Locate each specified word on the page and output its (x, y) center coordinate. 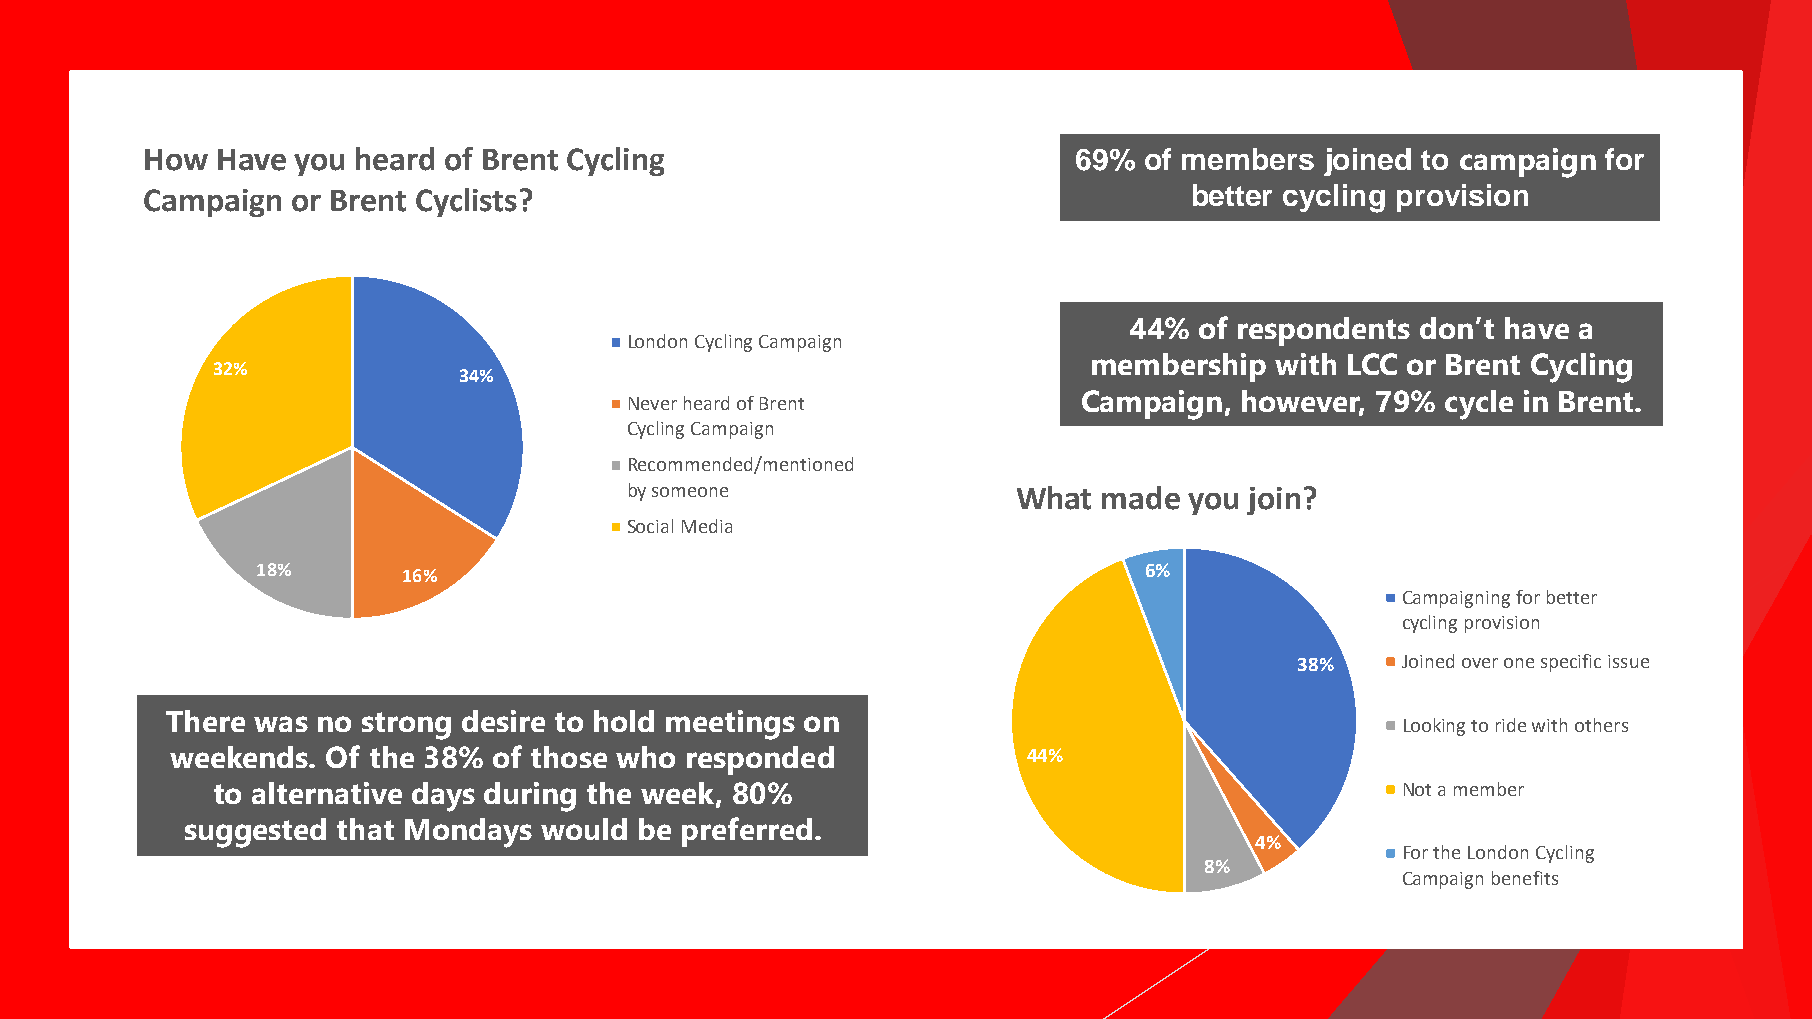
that (365, 829)
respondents (1324, 331)
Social (650, 526)
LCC (1372, 364)
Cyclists (466, 202)
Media (707, 526)
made (1141, 498)
